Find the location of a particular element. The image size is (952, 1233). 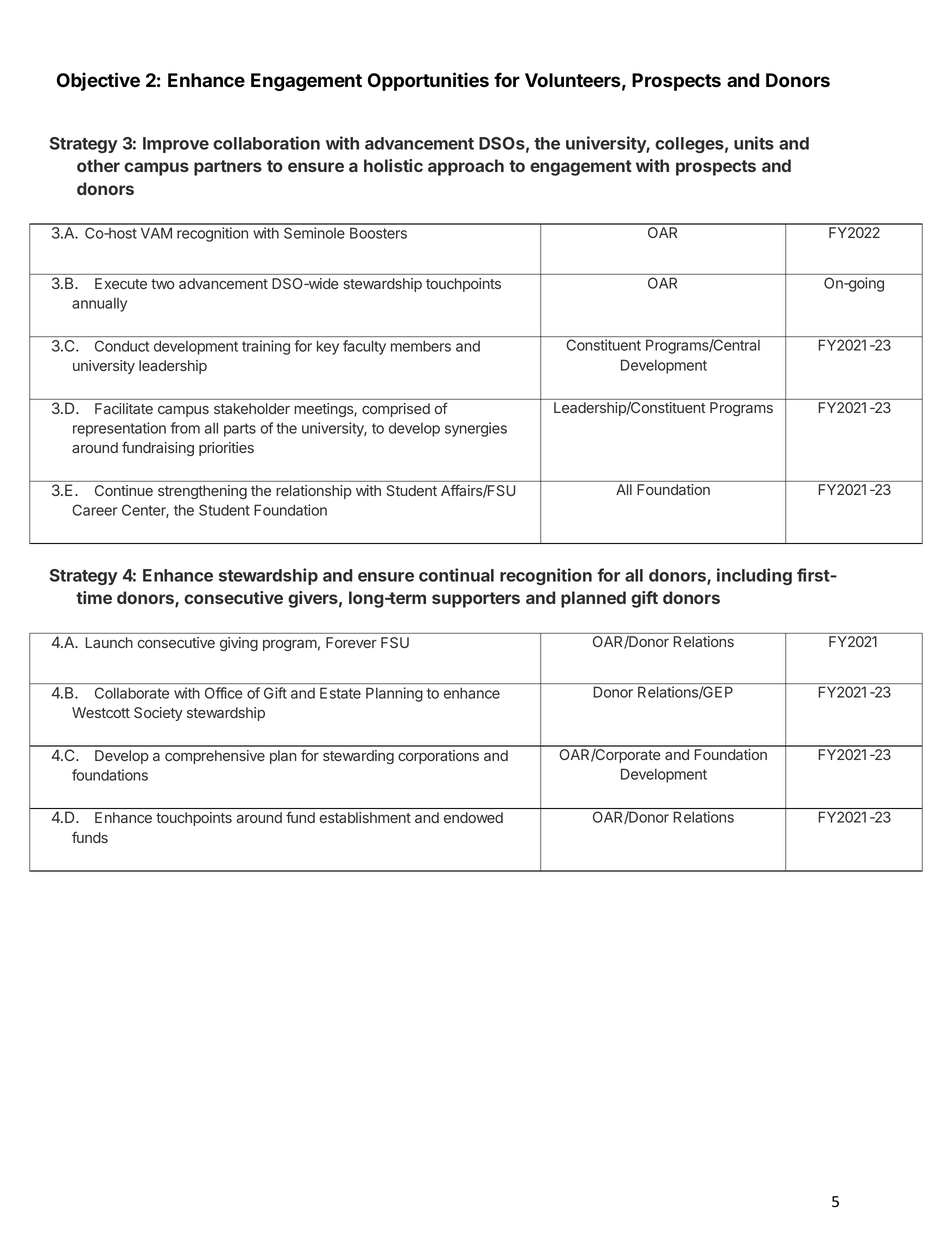

comprised is located at coordinates (396, 410).
